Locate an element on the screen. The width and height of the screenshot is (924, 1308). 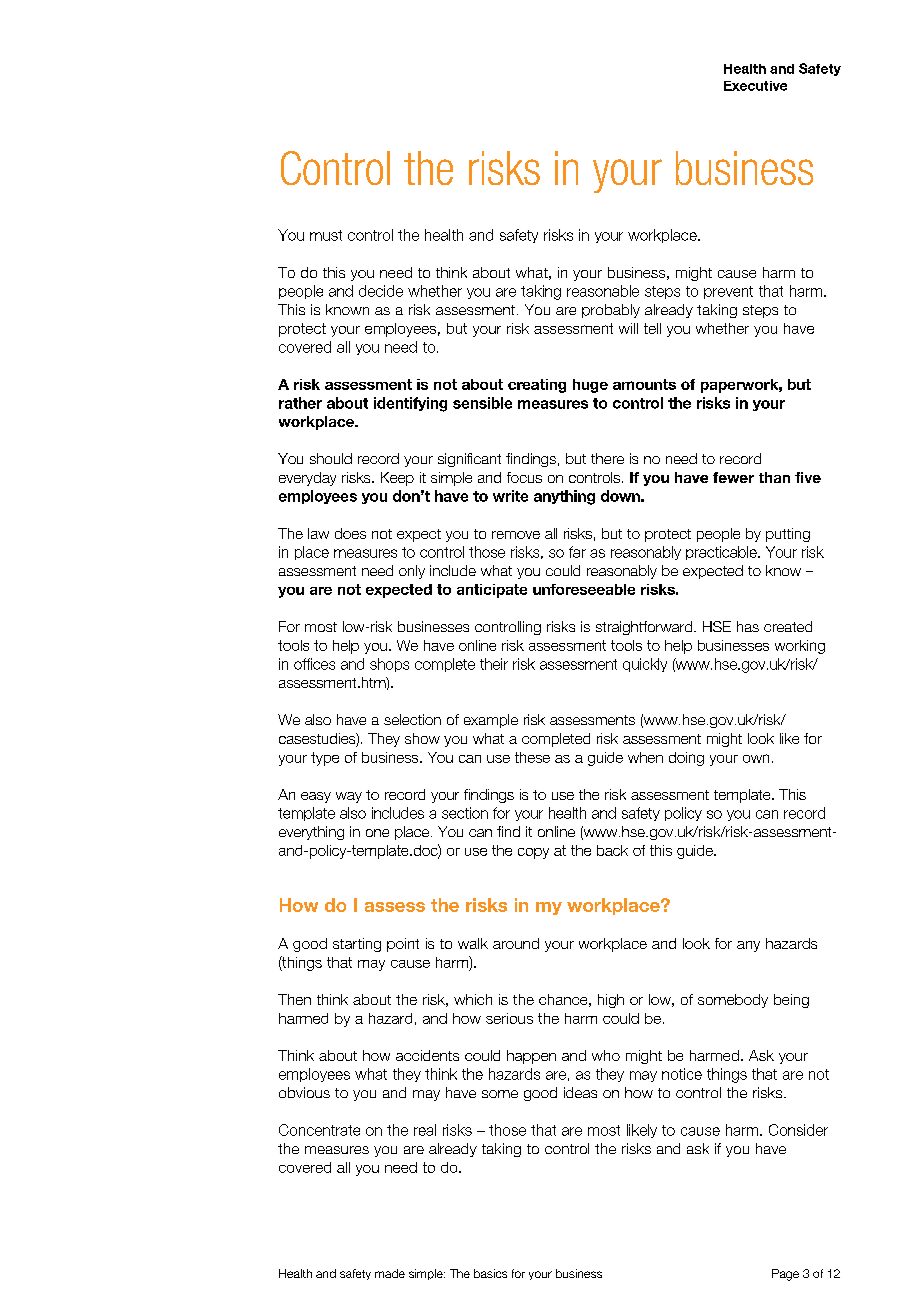
their is located at coordinates (494, 664).
